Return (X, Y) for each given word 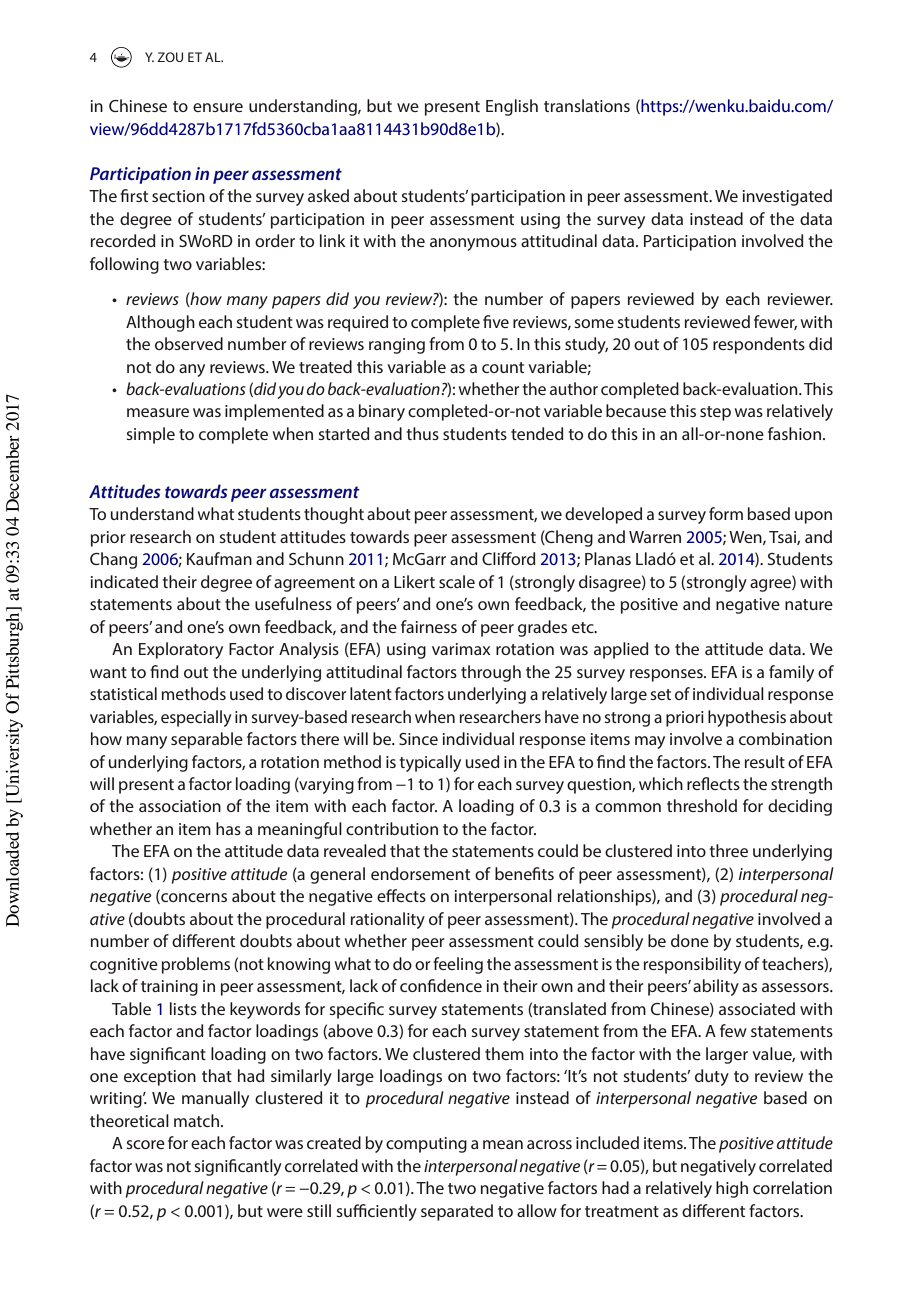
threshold (702, 805)
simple (150, 435)
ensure (218, 107)
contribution (392, 828)
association (180, 806)
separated (457, 1212)
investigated (787, 197)
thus (422, 433)
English (512, 107)
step (715, 413)
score (145, 1144)
